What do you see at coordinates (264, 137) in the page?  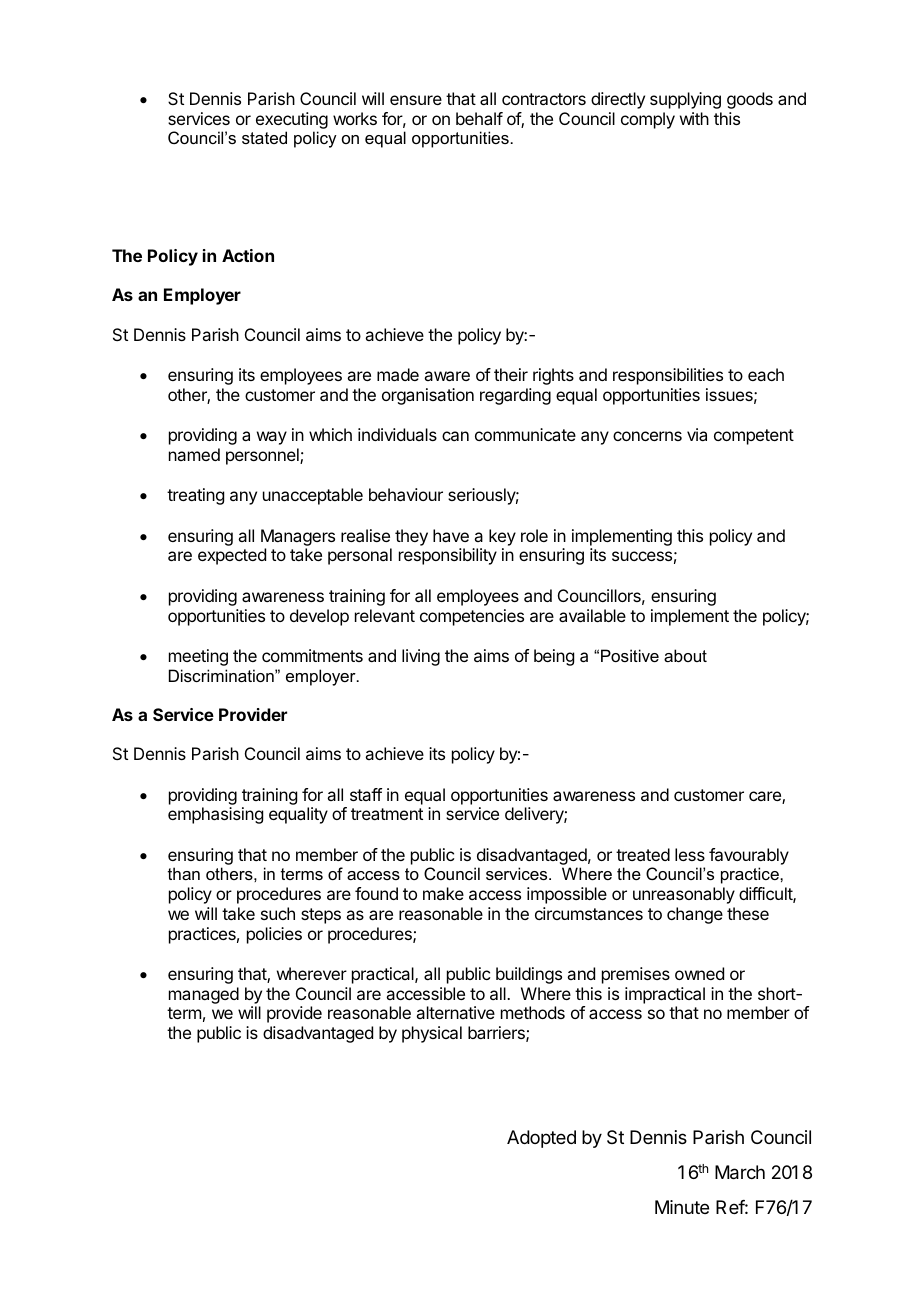 I see `stated` at bounding box center [264, 137].
